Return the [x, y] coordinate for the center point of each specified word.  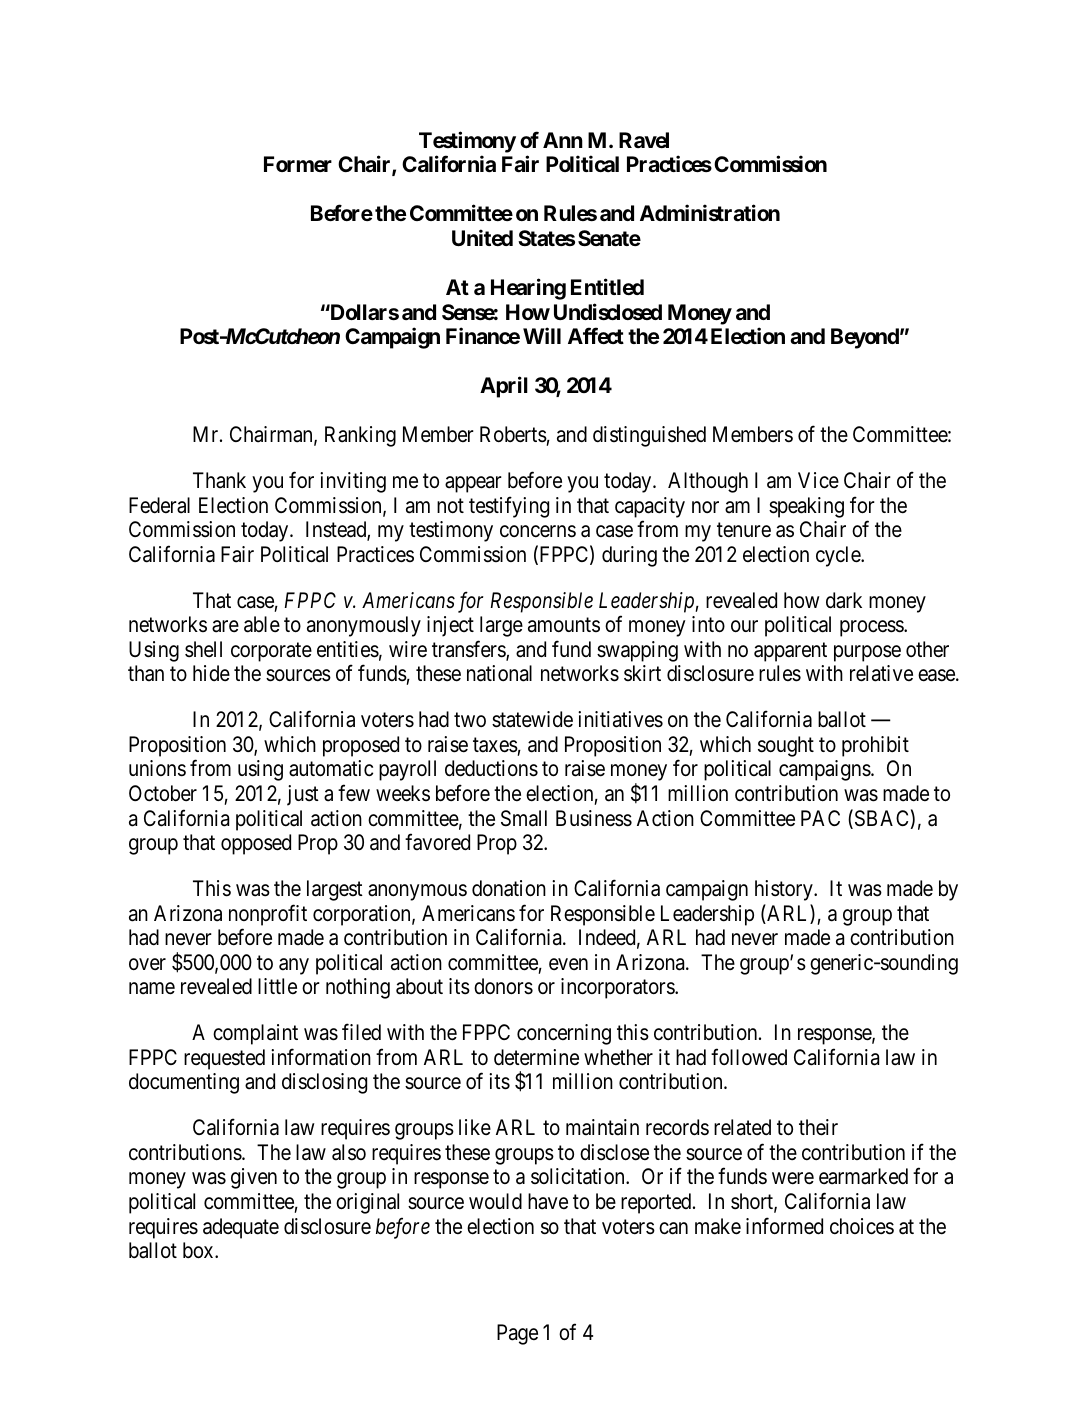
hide [211, 673]
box [199, 1250]
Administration [710, 213]
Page [517, 1334]
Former [298, 164]
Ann [563, 140]
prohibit [875, 746]
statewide [532, 719]
